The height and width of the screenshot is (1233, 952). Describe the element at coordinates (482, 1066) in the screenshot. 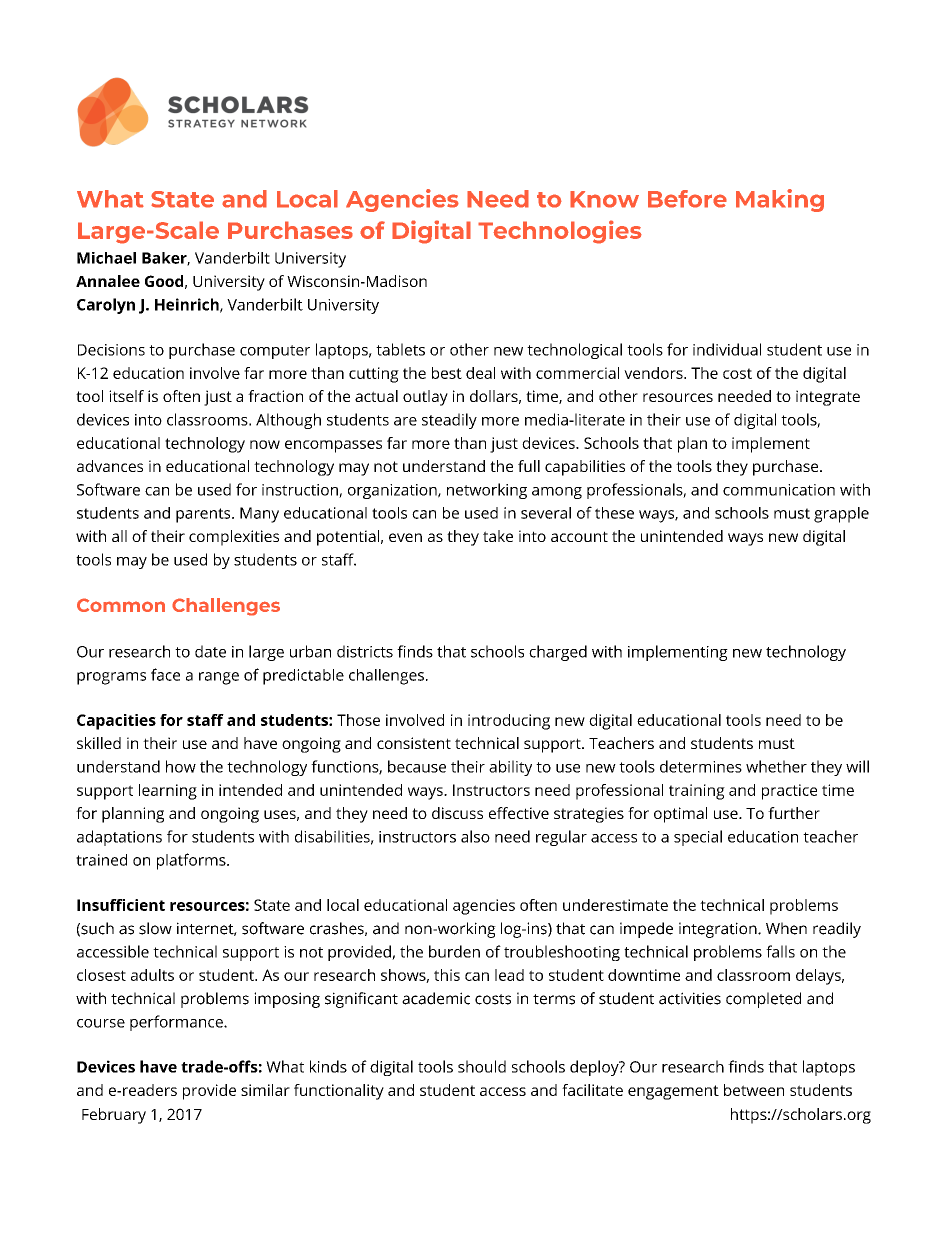

I see `should` at that location.
